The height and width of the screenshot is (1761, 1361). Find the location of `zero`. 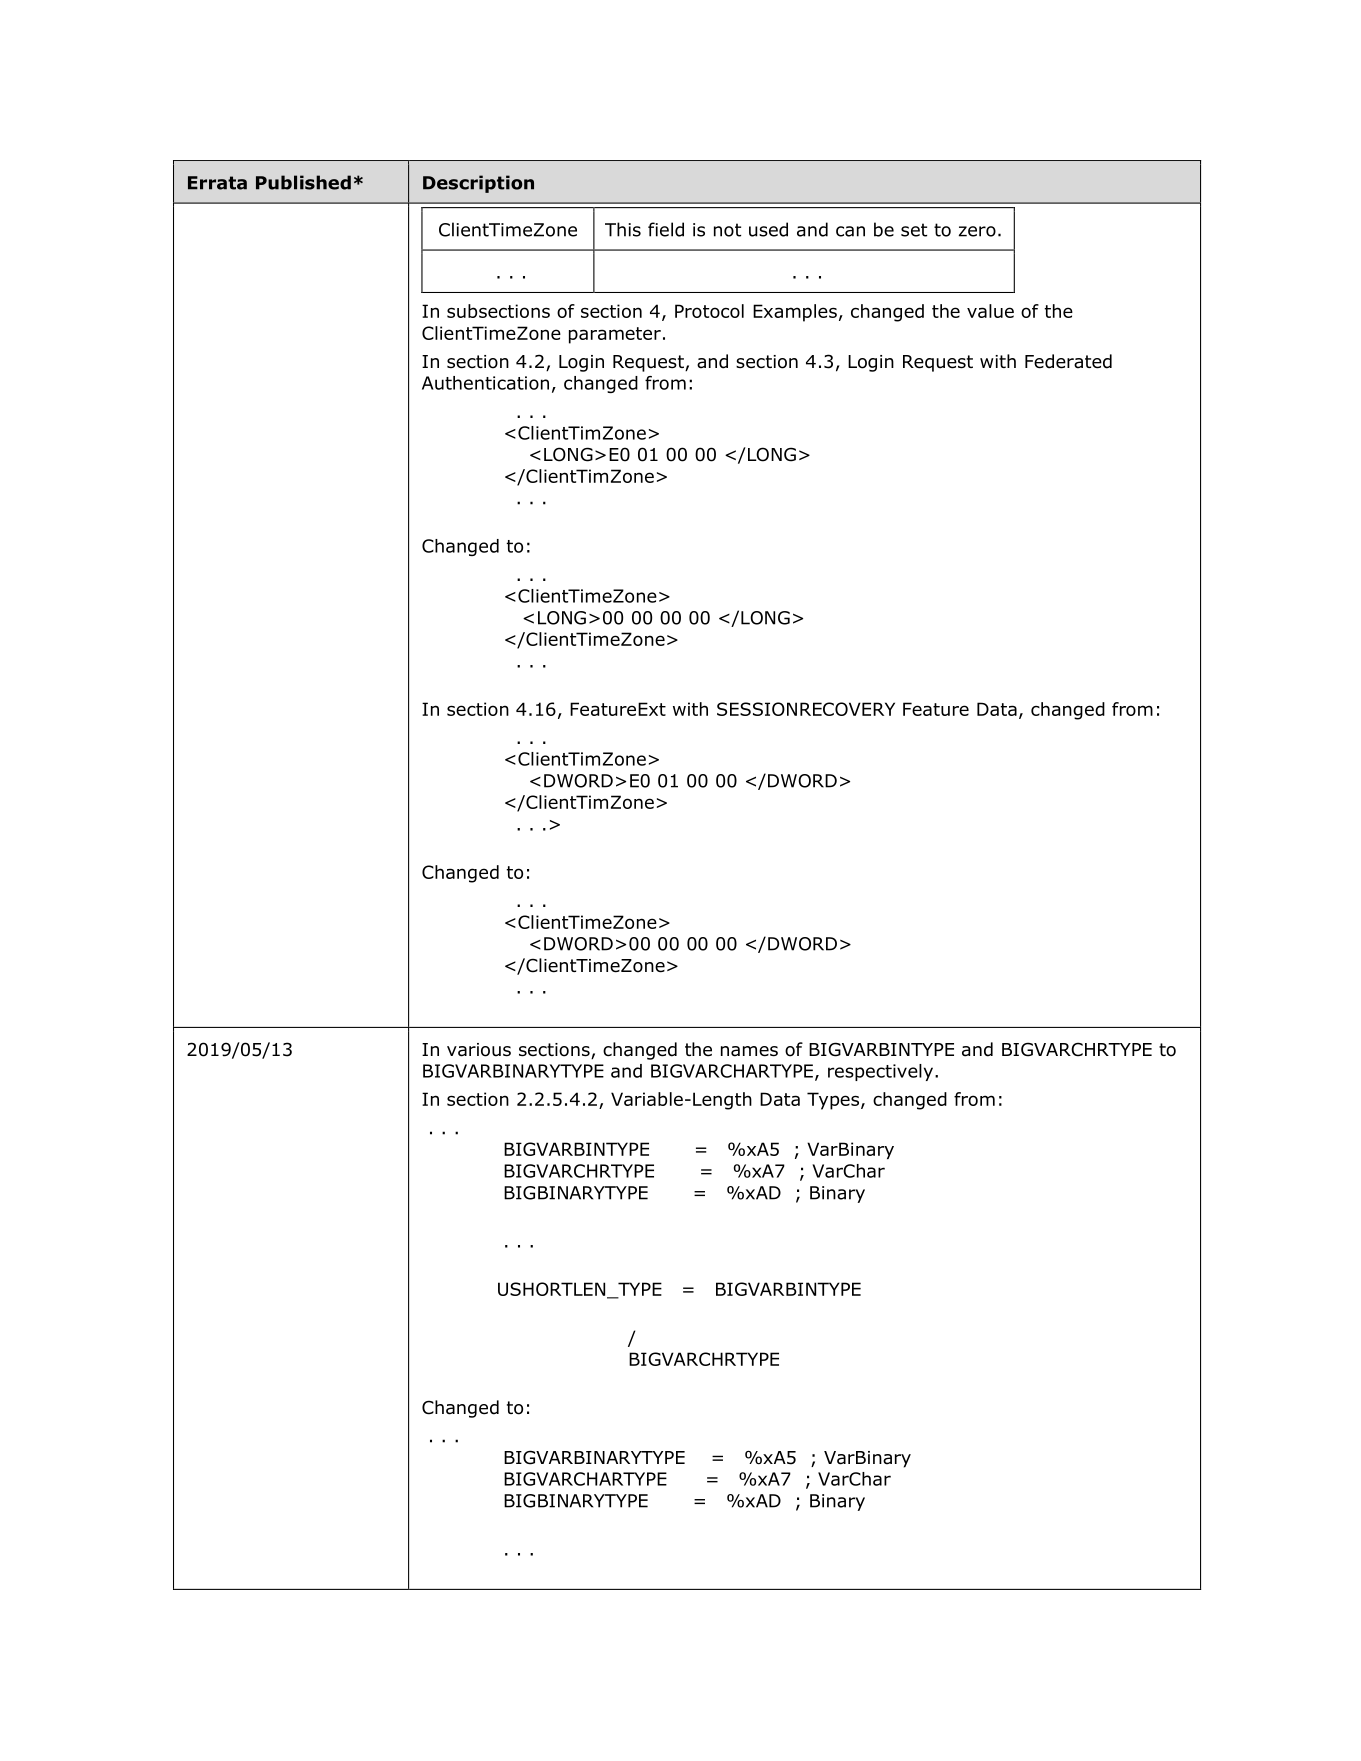

zero is located at coordinates (977, 231).
